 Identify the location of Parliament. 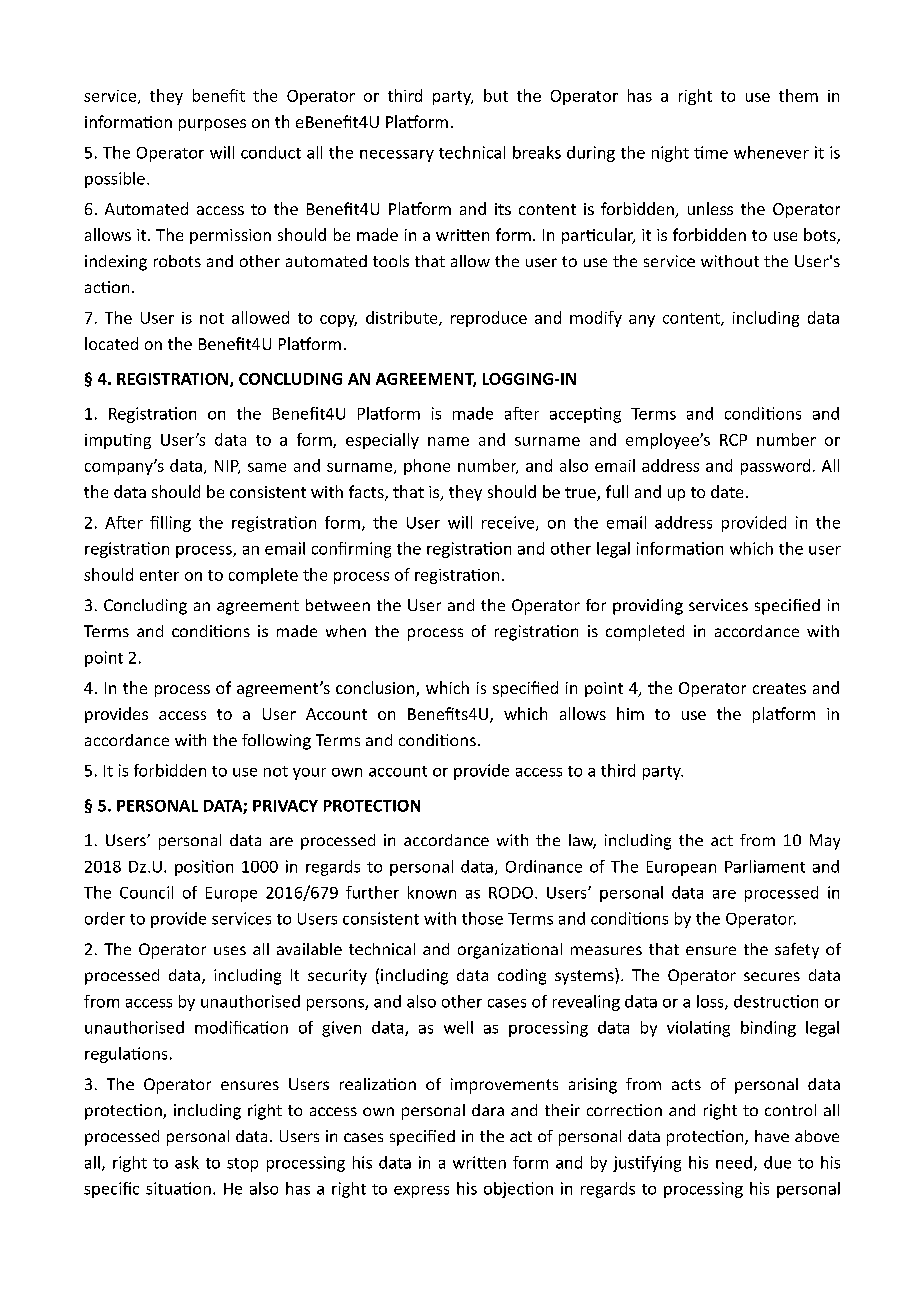
(765, 866).
